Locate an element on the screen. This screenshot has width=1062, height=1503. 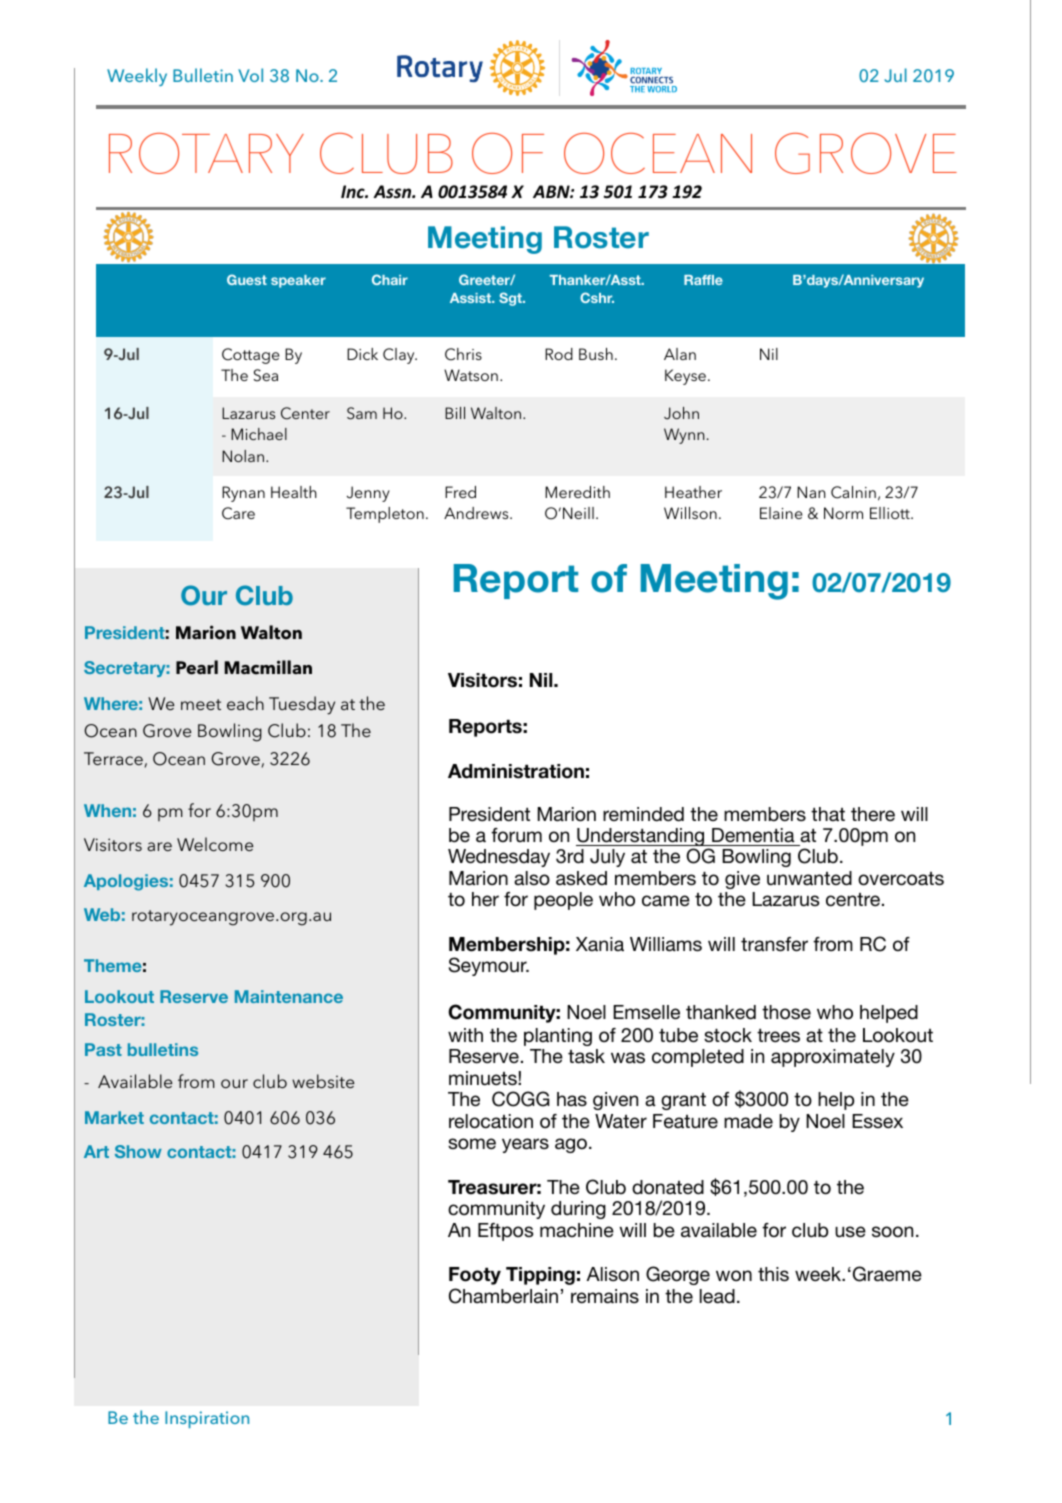
Inspiration is located at coordinates (207, 1419).
